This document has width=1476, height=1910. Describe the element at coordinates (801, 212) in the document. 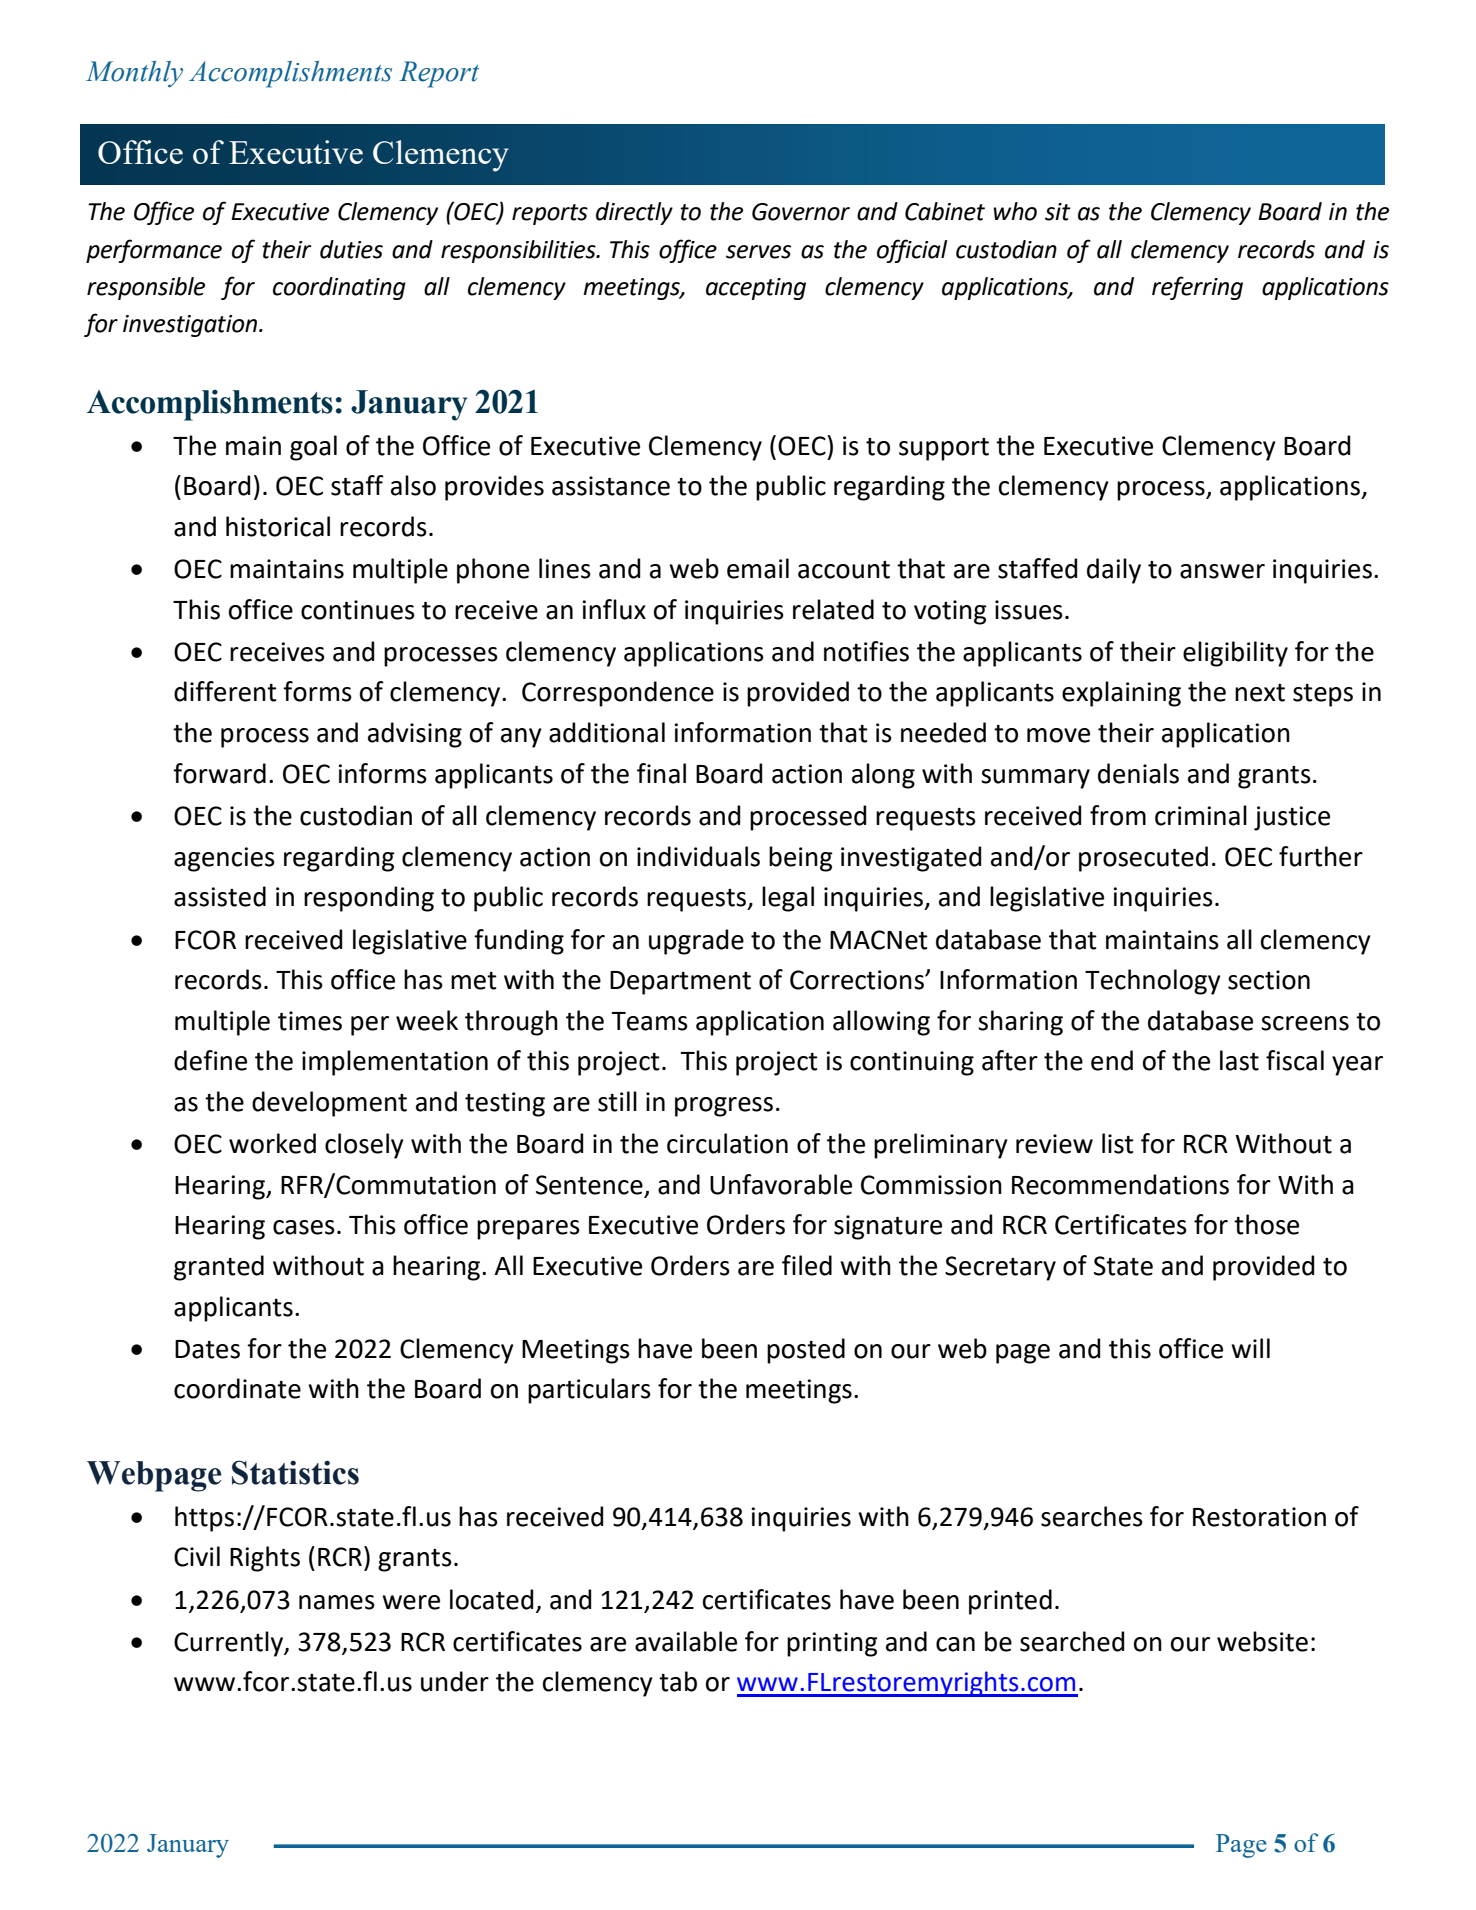

I see `Governor` at that location.
